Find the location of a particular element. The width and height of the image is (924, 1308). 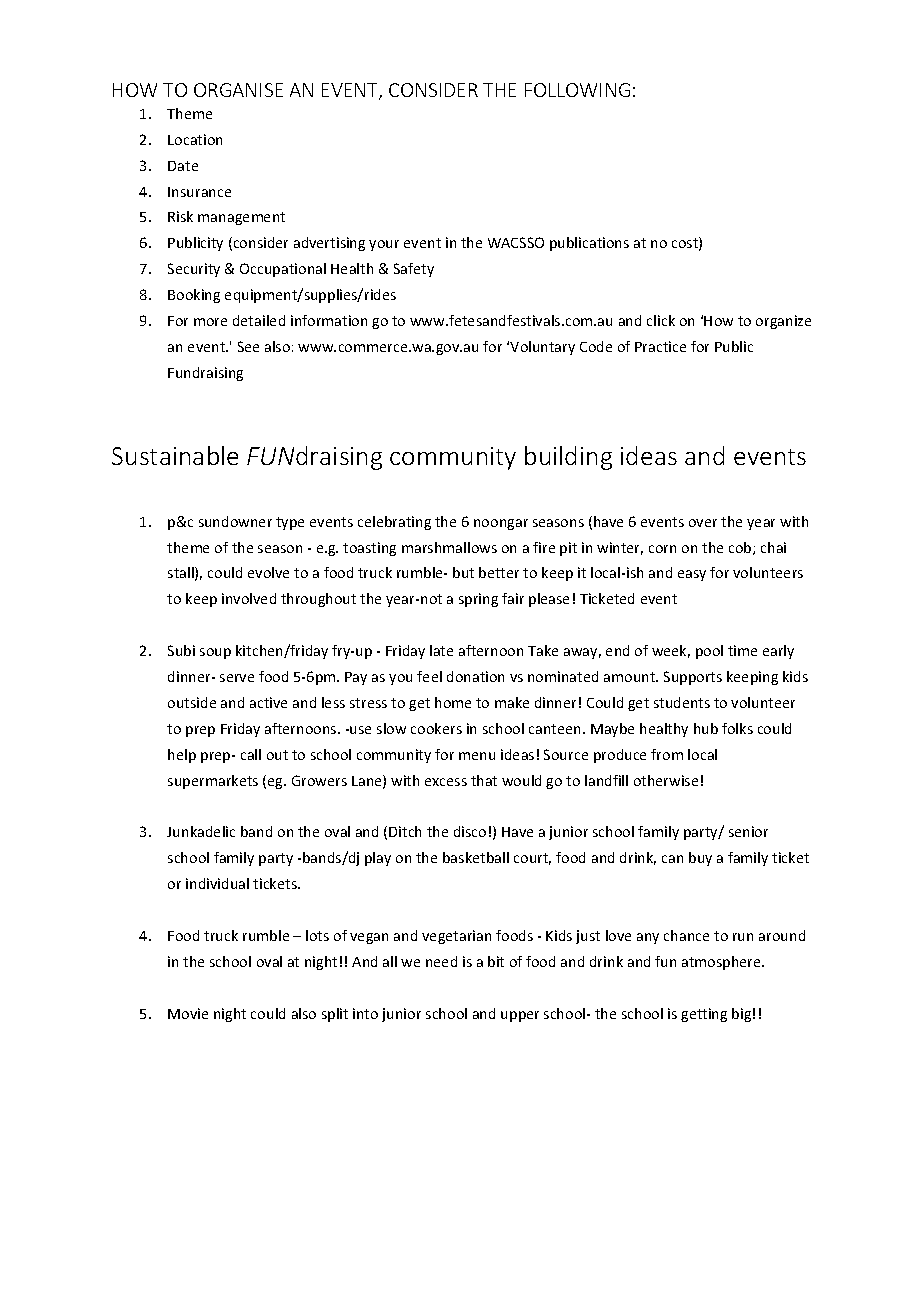

getting is located at coordinates (704, 1015).
